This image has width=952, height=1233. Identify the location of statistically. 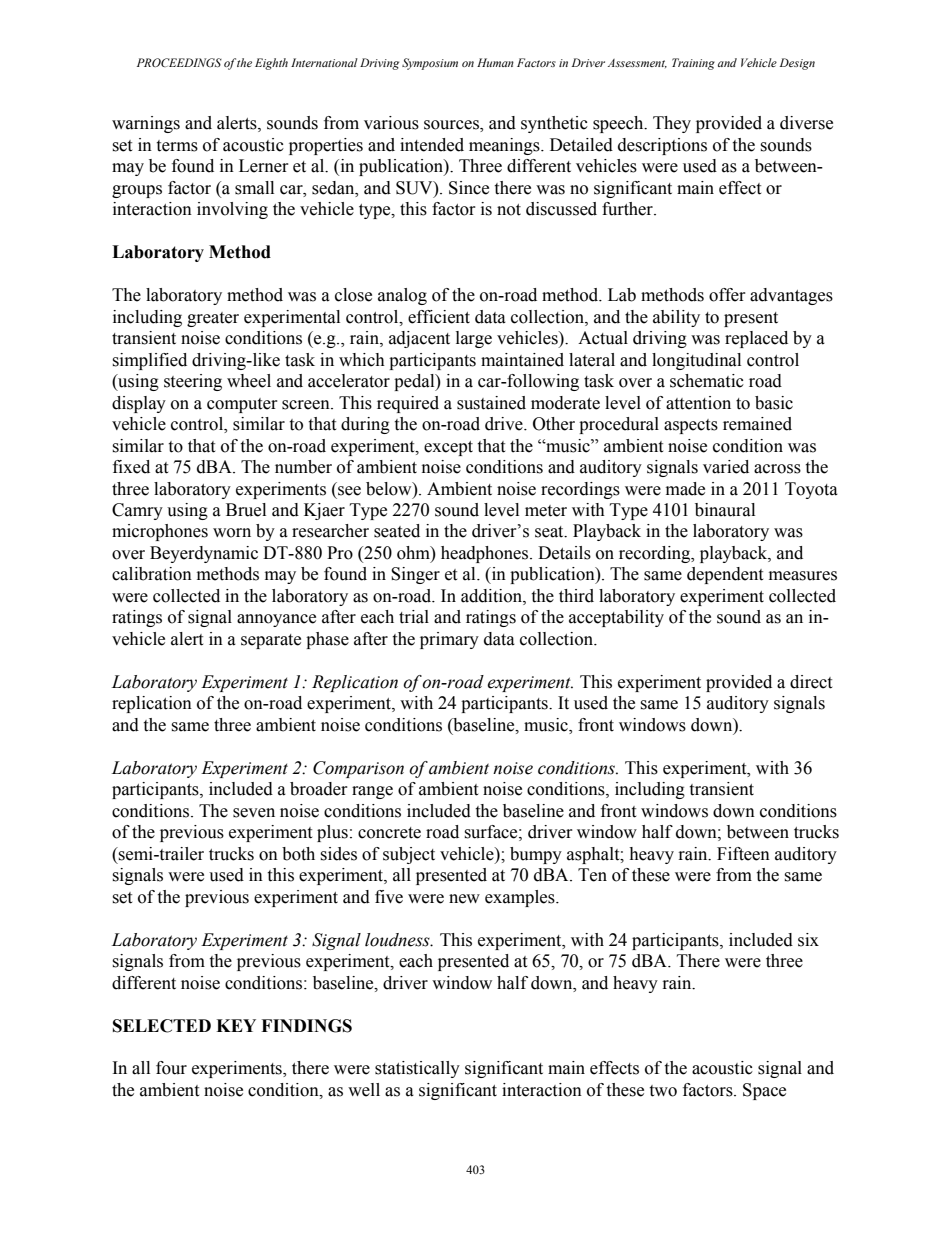
(417, 1069).
